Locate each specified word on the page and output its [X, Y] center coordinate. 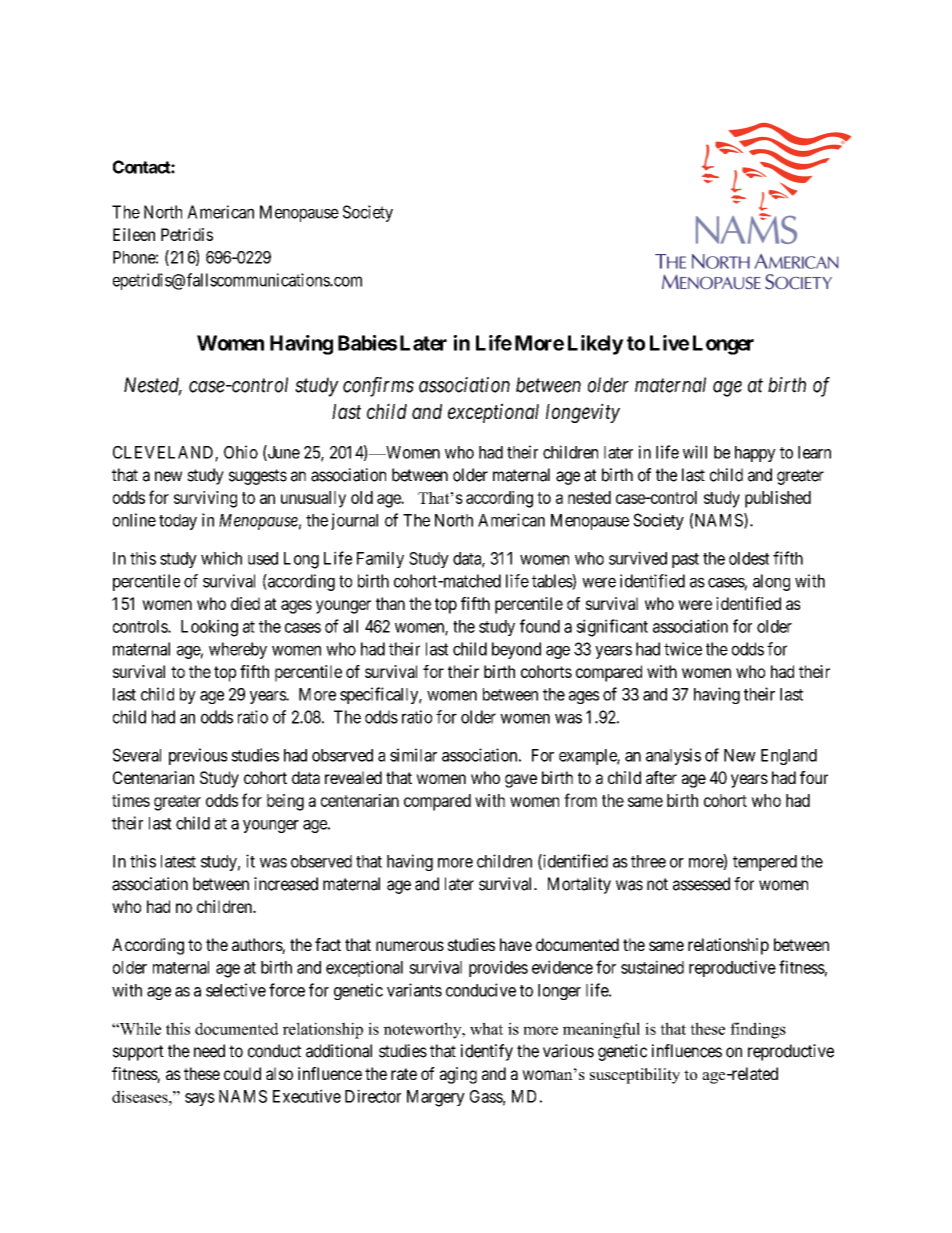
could [242, 1073]
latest [178, 861]
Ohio [241, 452]
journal [354, 521]
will [695, 452]
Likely [596, 345]
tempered [765, 863]
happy [755, 454]
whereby [238, 650]
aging [458, 1075]
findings [758, 1030]
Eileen [134, 234]
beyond [516, 650]
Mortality [579, 885]
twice [683, 649]
